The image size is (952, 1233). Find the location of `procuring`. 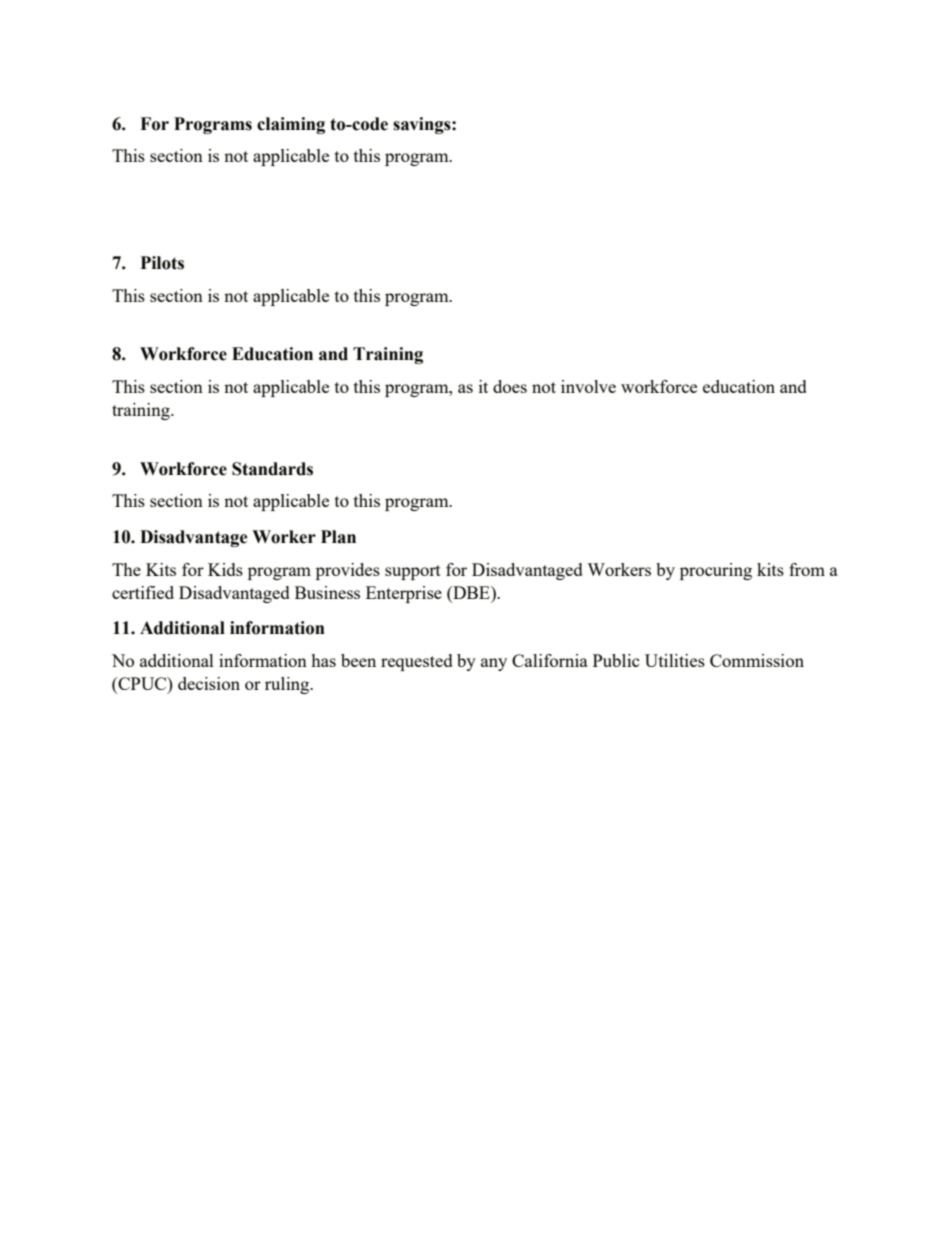

procuring is located at coordinates (716, 571).
